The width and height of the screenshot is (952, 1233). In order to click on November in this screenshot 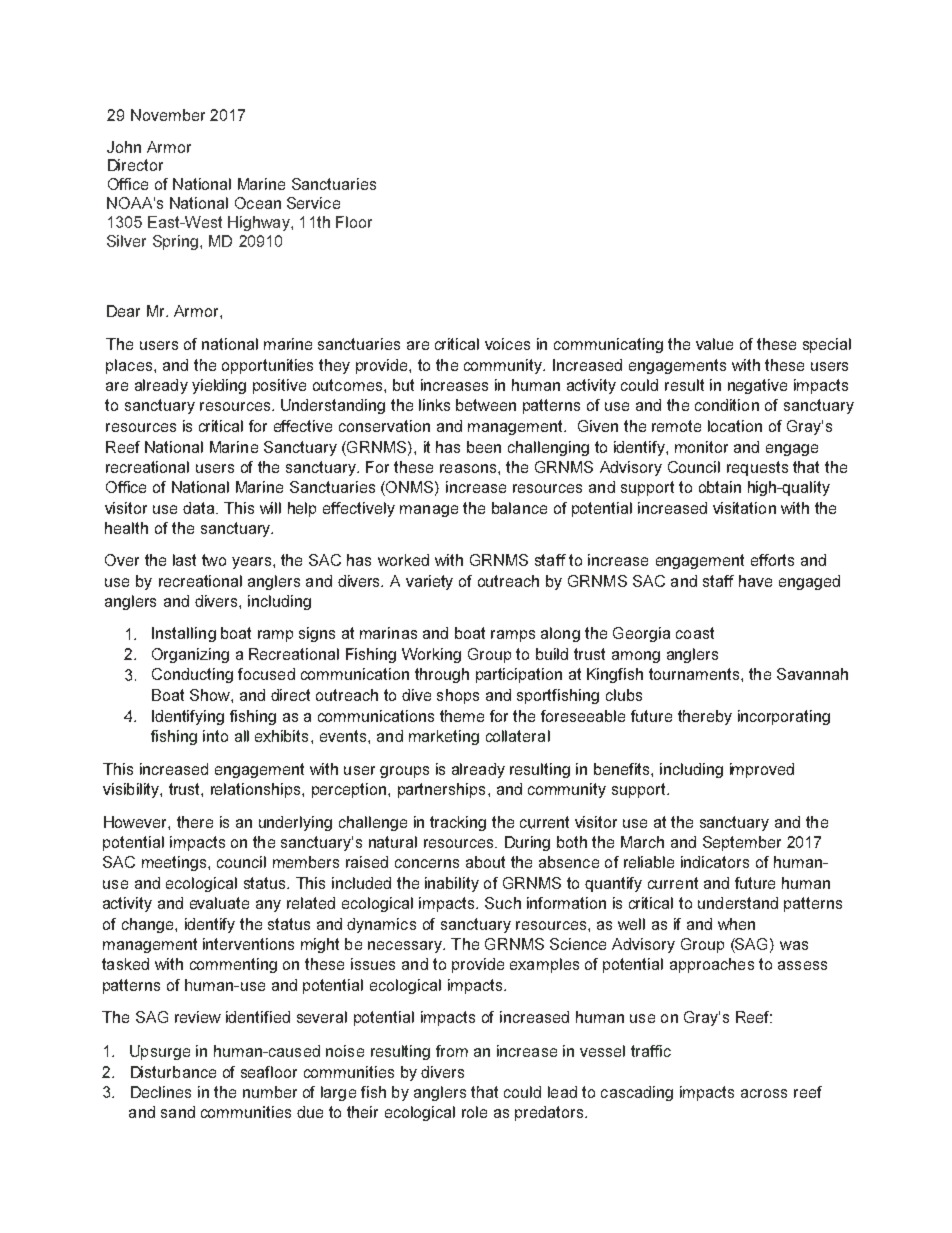, I will do `click(168, 115)`.
